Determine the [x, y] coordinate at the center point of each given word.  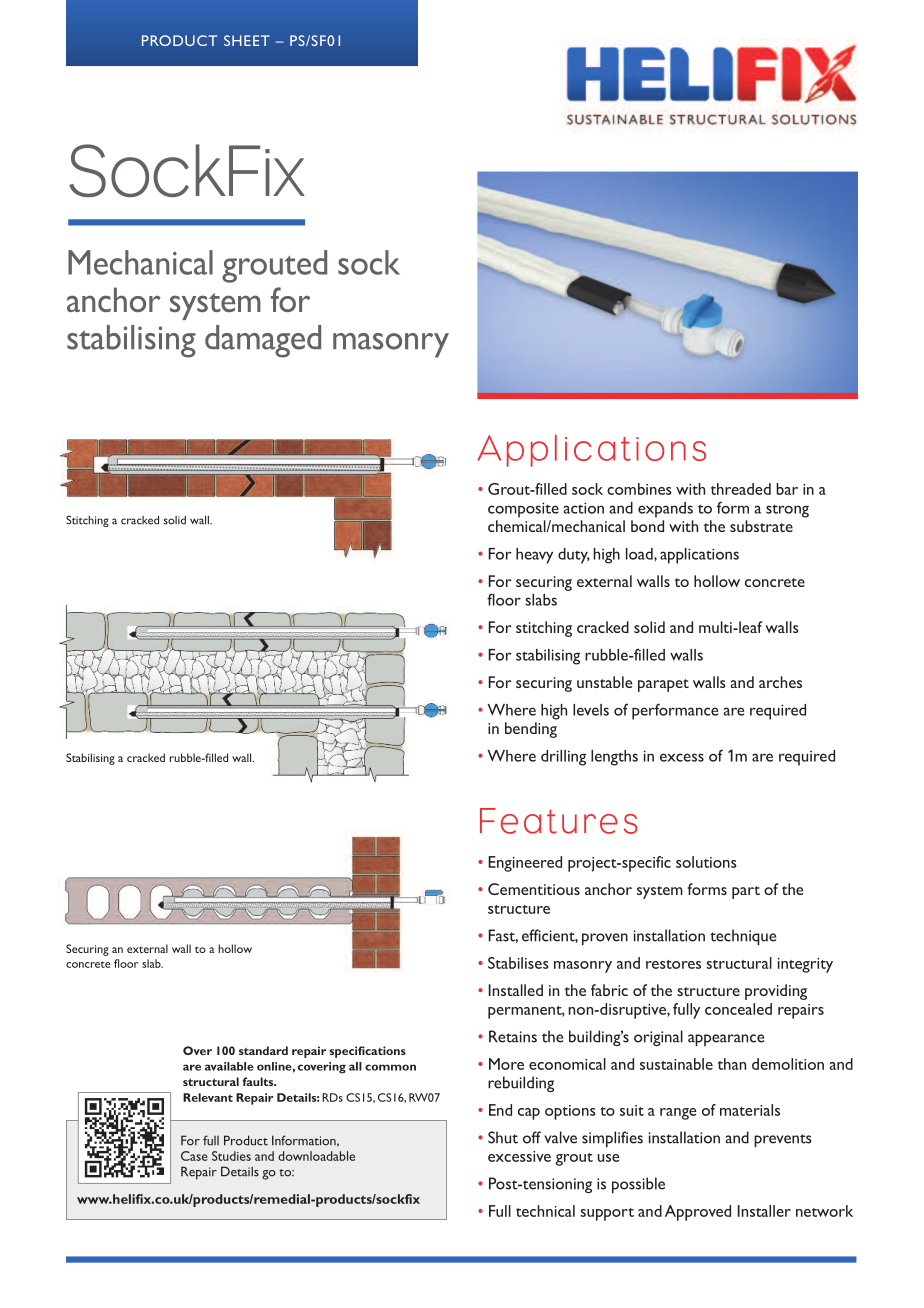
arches [780, 682]
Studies [231, 1156]
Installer [764, 1211]
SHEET [247, 40]
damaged [263, 341]
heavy [534, 556]
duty [574, 556]
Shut [503, 1137]
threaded [741, 489]
